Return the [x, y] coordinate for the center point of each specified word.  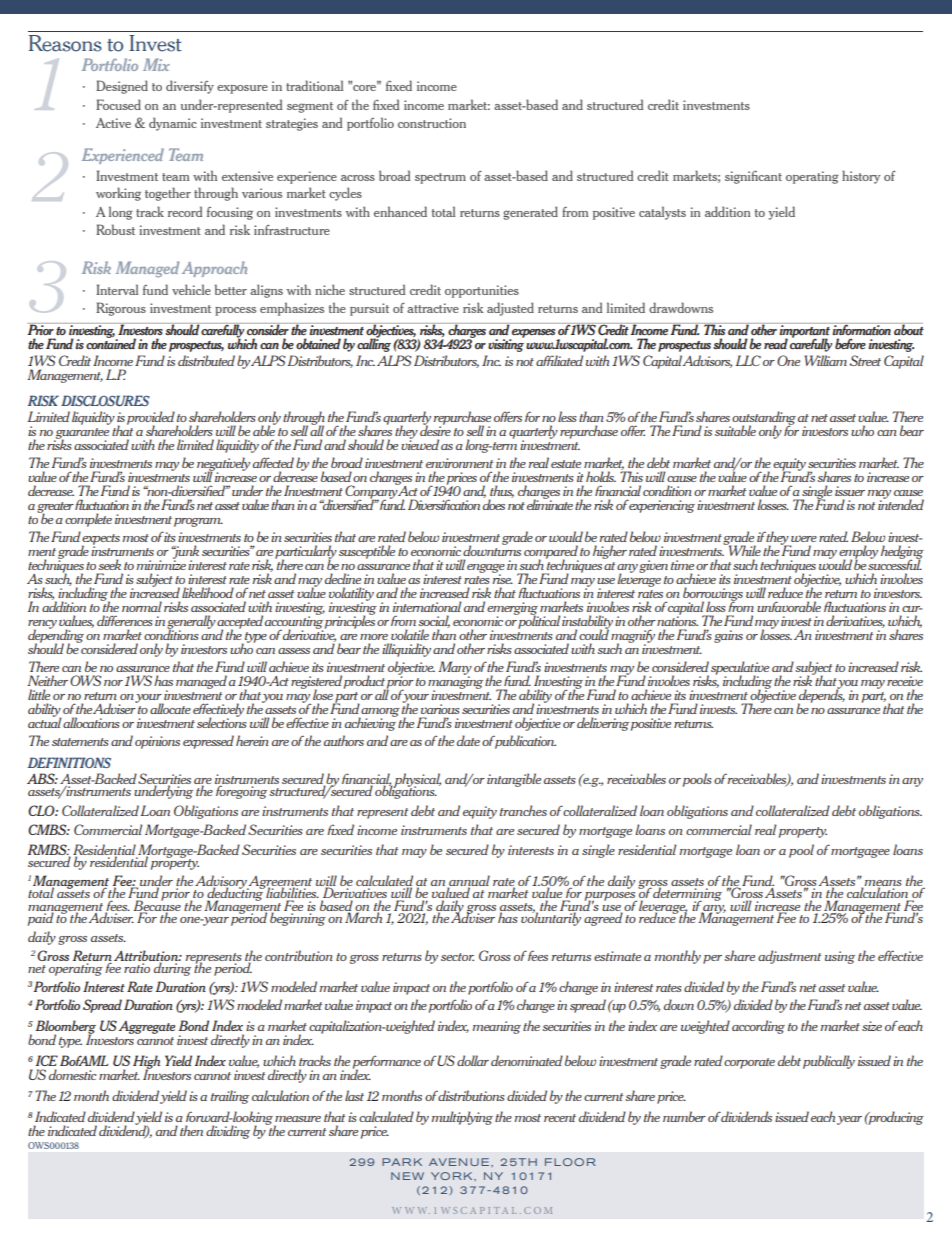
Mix [156, 64]
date [468, 740]
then [191, 1130]
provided [151, 419]
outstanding [764, 419]
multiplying [462, 1118]
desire [435, 429]
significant [753, 177]
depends [821, 696]
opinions [157, 742]
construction [432, 123]
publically [829, 1062]
